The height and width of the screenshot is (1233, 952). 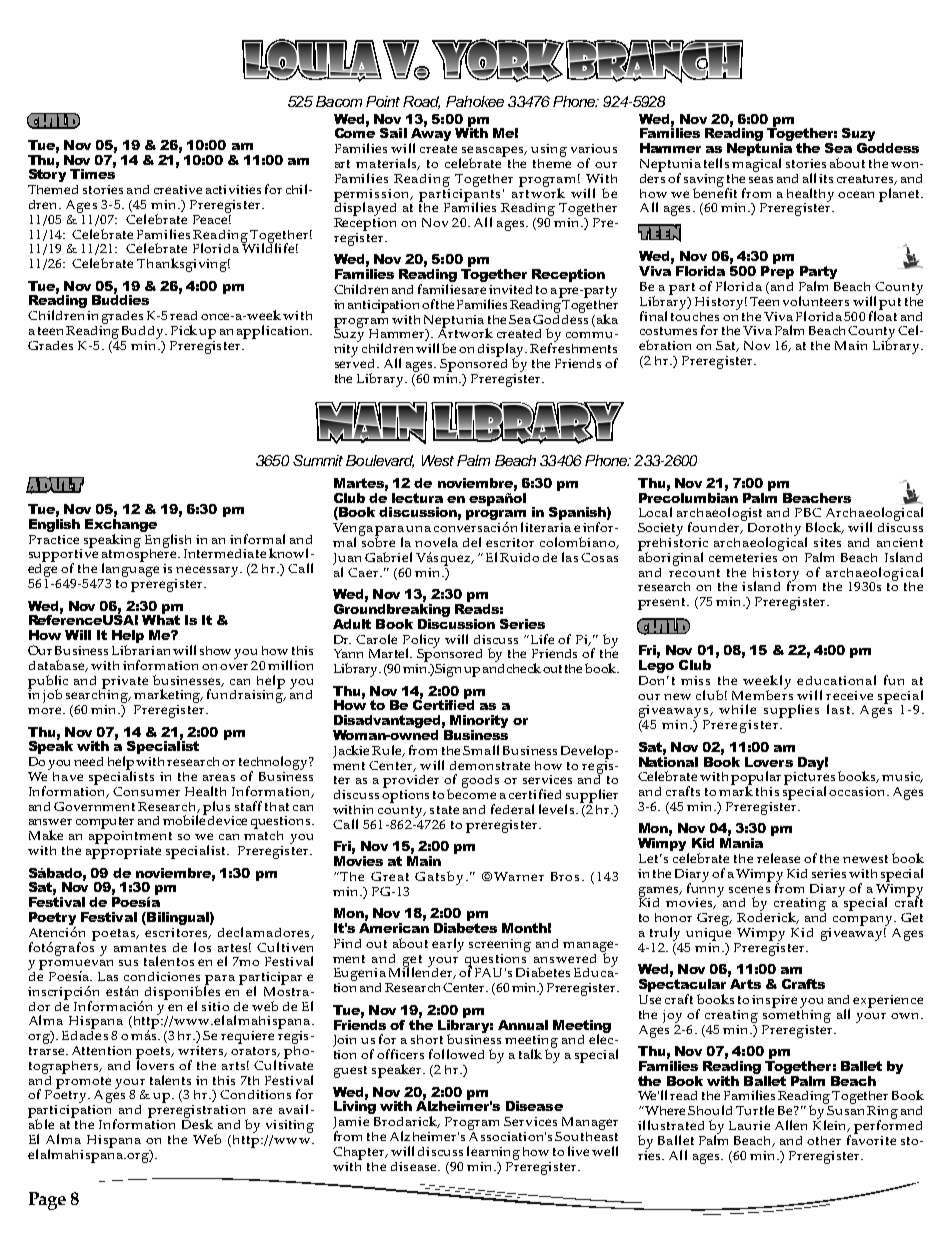 What do you see at coordinates (202, 947) in the screenshot?
I see `los` at bounding box center [202, 947].
